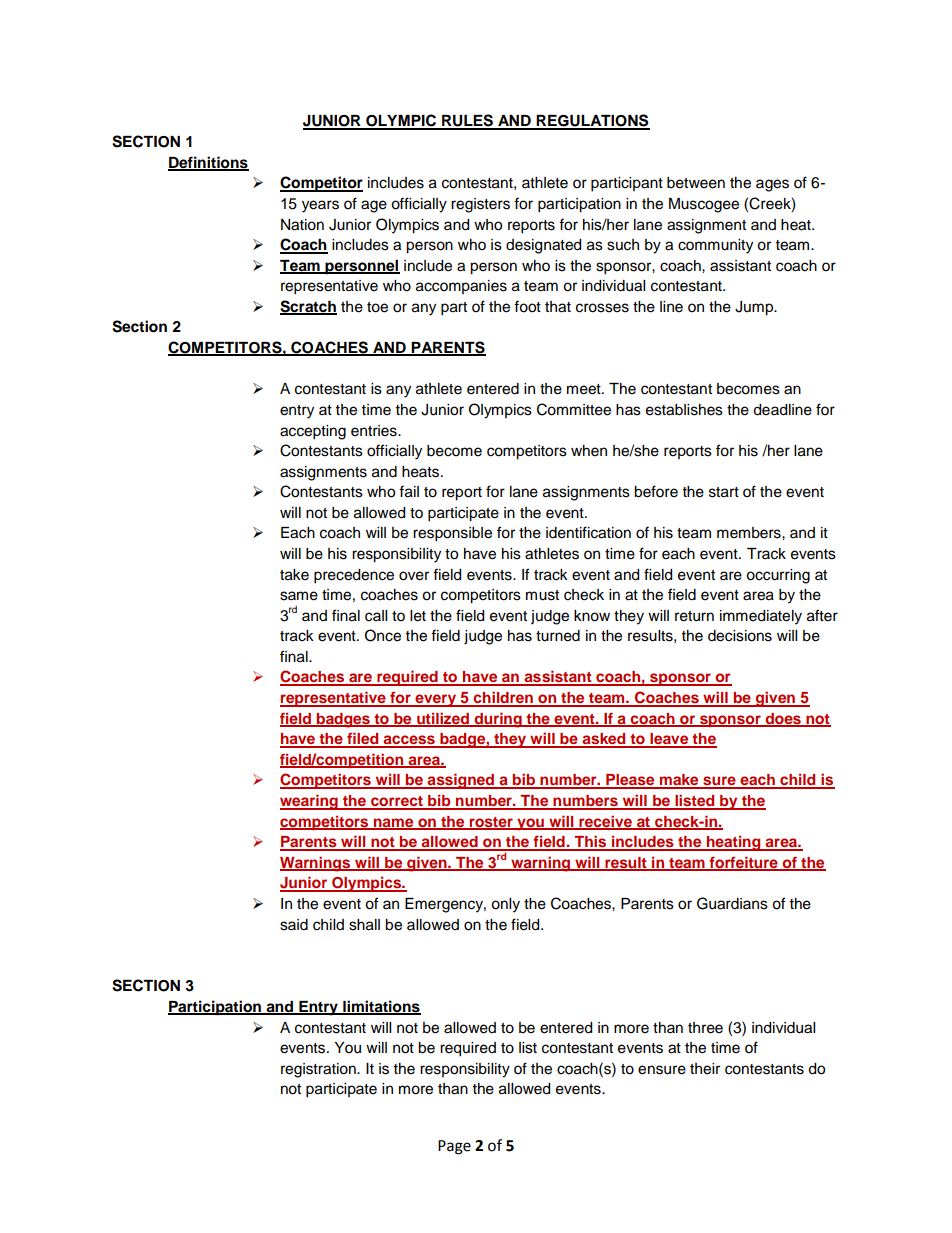 Image resolution: width=952 pixels, height=1233 pixels. I want to click on registration, so click(319, 1070).
